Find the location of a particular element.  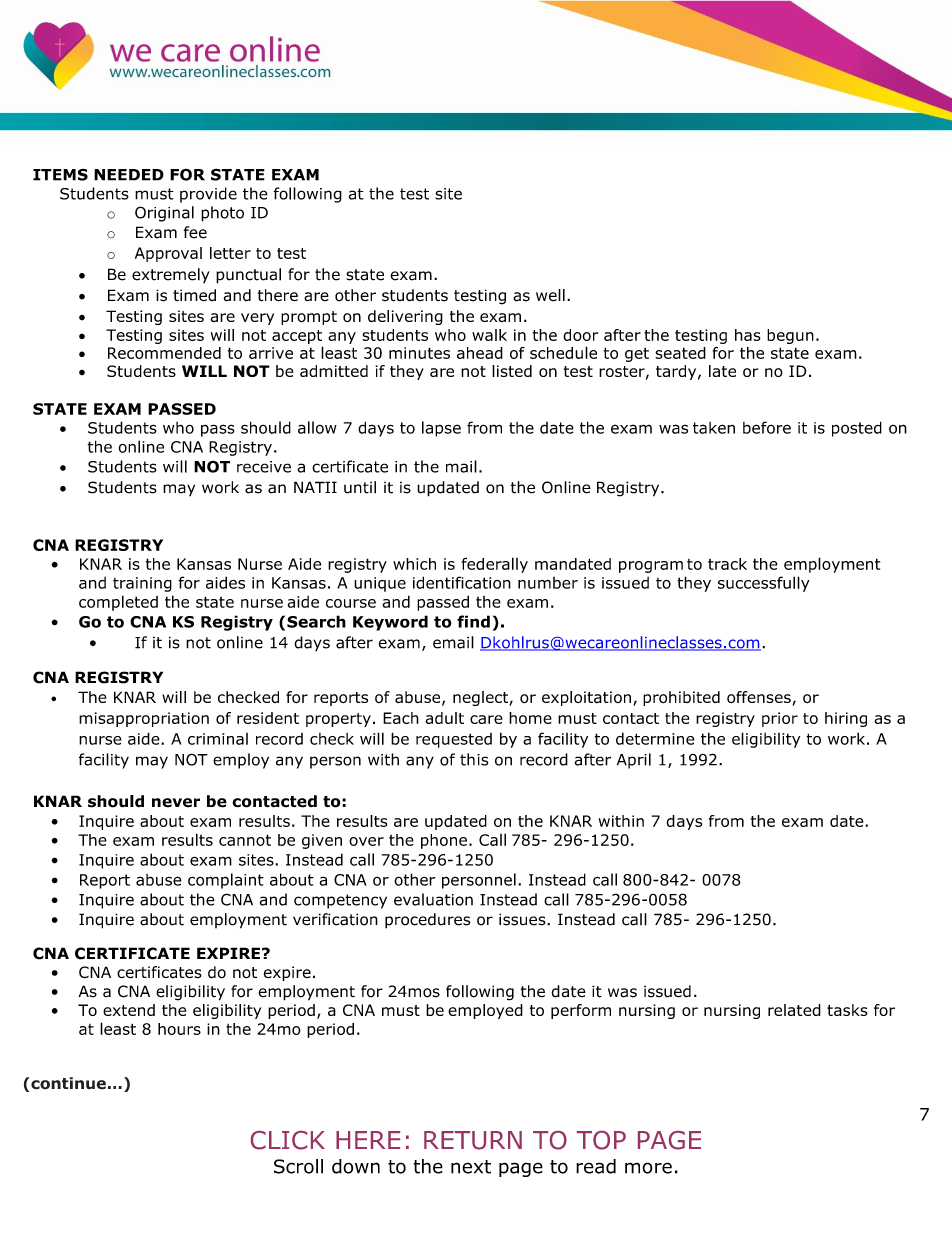

receive is located at coordinates (264, 467).
